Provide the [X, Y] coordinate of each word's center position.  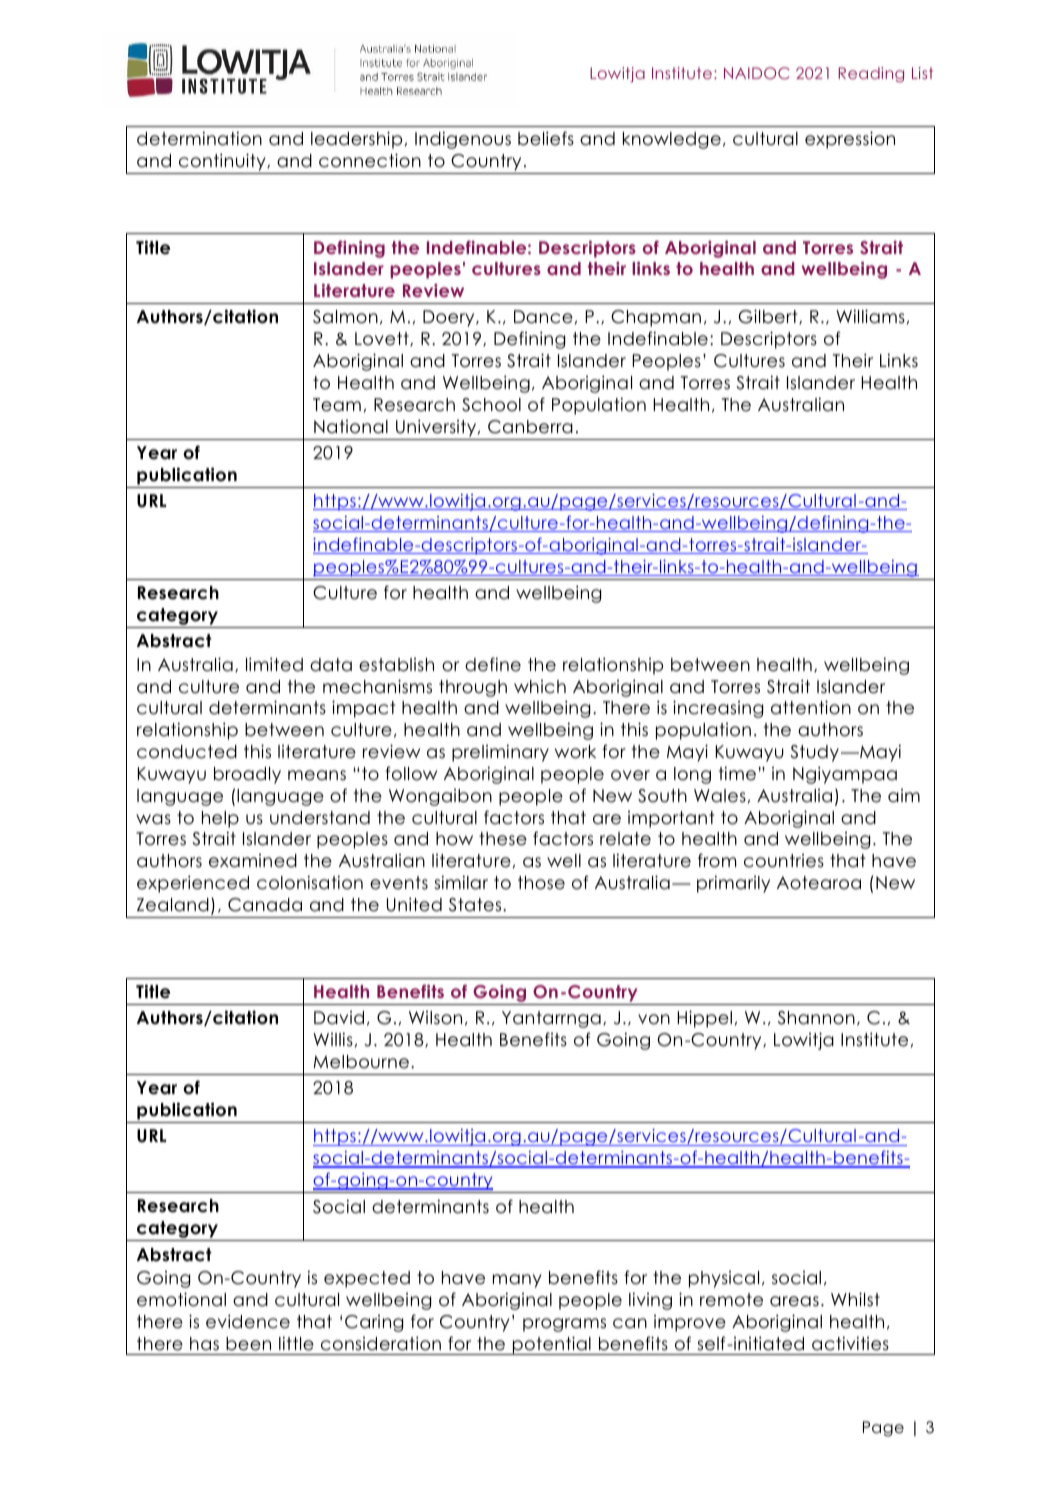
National [351, 427]
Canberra [530, 427]
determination [199, 138]
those [541, 883]
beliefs [546, 138]
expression [850, 140]
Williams [870, 316]
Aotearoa [819, 883]
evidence [248, 1321]
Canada [265, 905]
